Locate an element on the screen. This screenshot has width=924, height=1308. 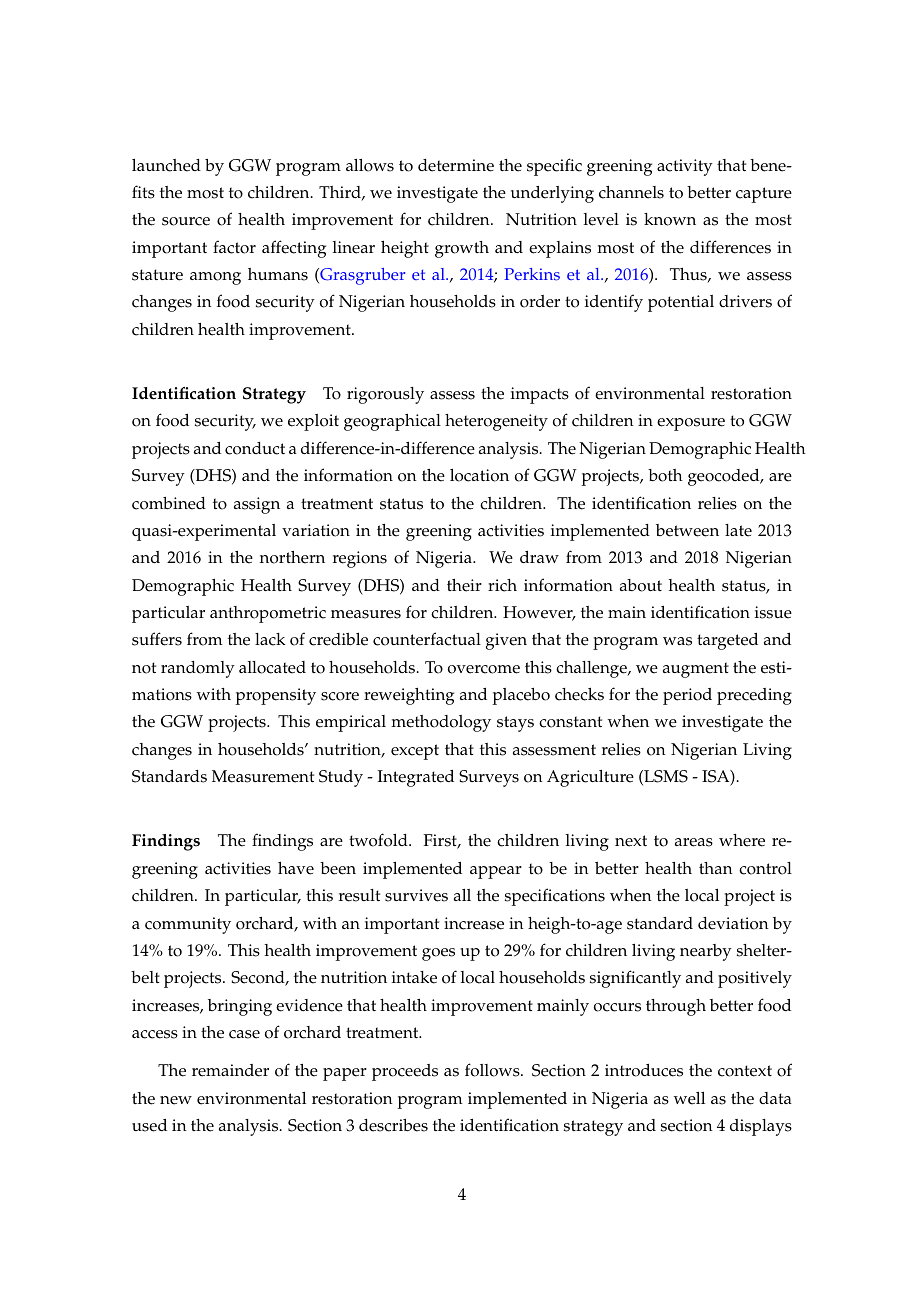
was is located at coordinates (677, 641).
